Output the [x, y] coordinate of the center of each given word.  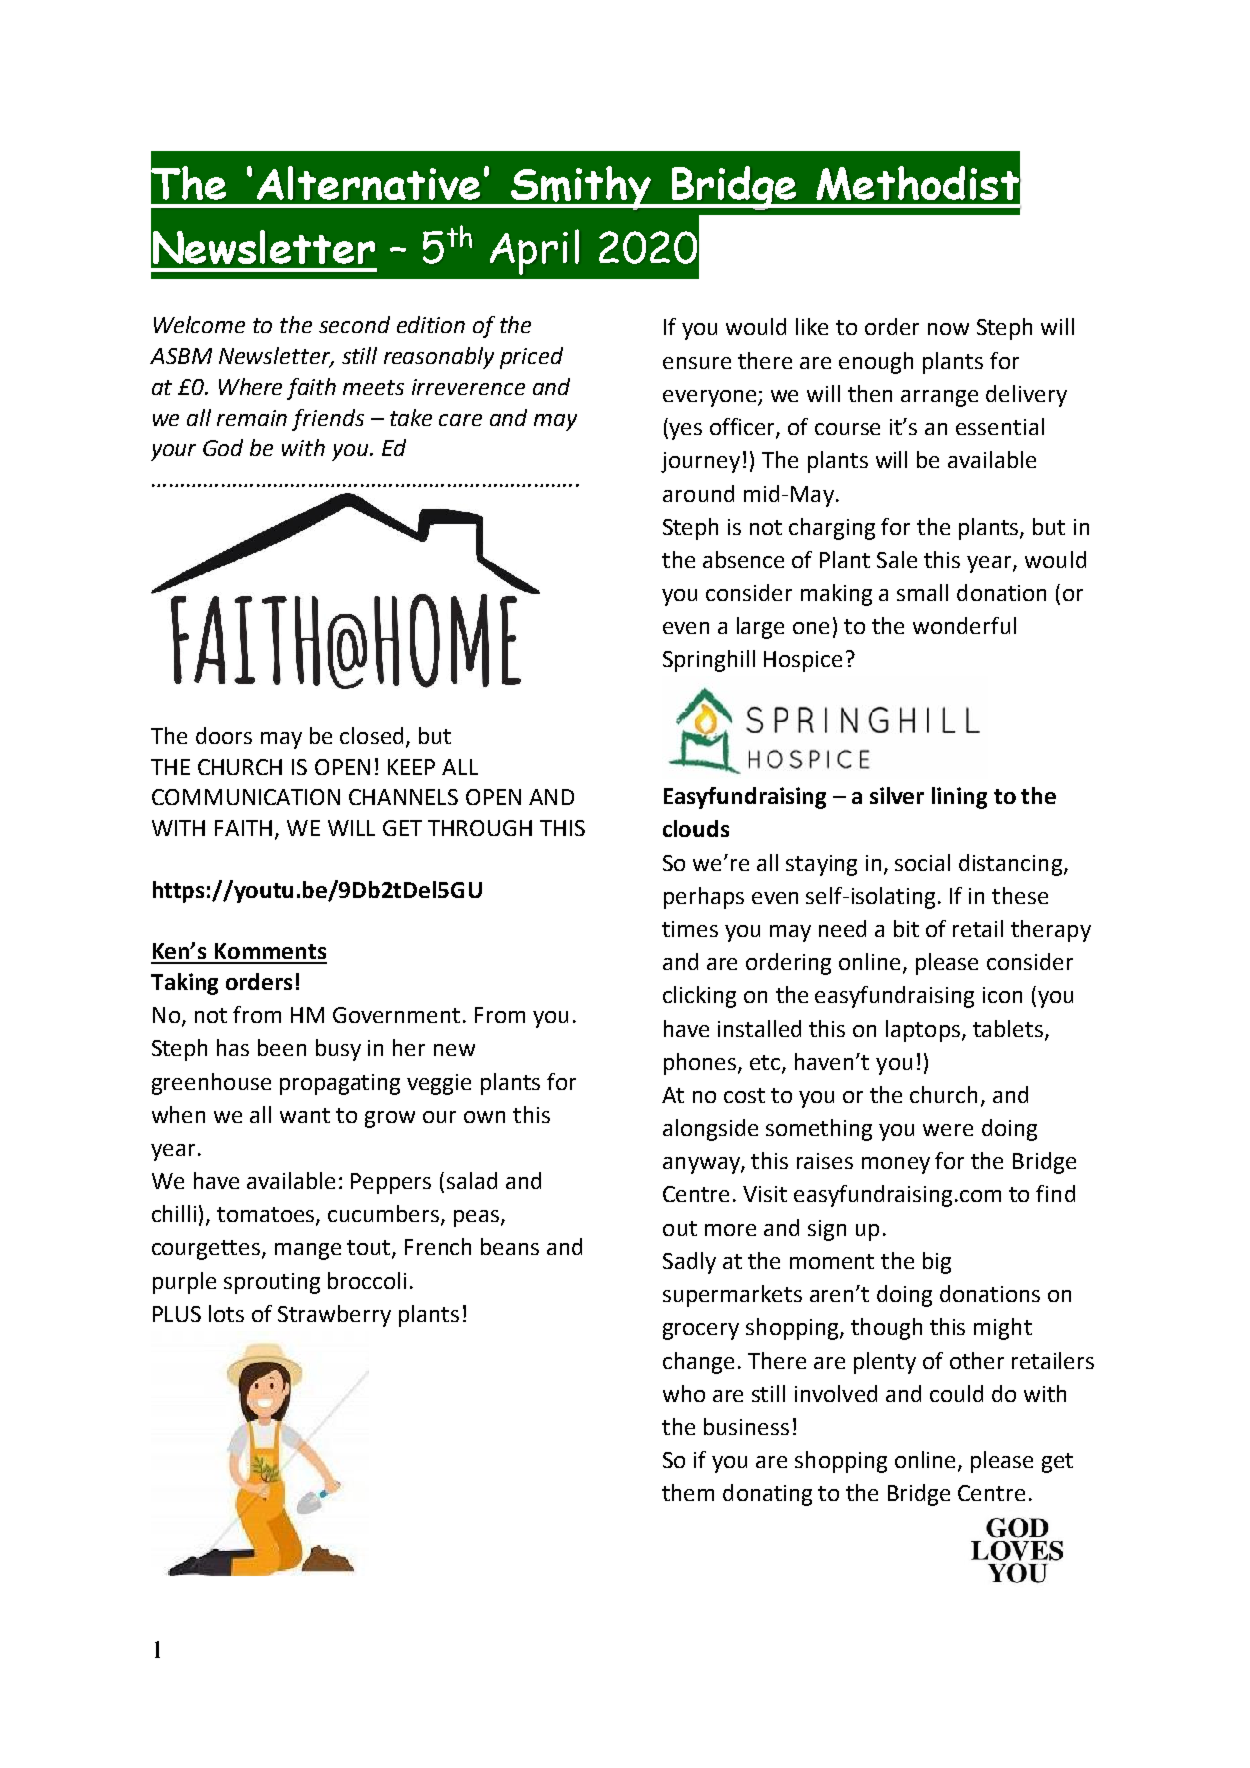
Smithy [581, 188]
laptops [923, 1031]
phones [701, 1064]
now [948, 329]
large [760, 628]
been [282, 1047]
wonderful [964, 625]
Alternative [368, 183]
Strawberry [334, 1316]
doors [224, 735]
